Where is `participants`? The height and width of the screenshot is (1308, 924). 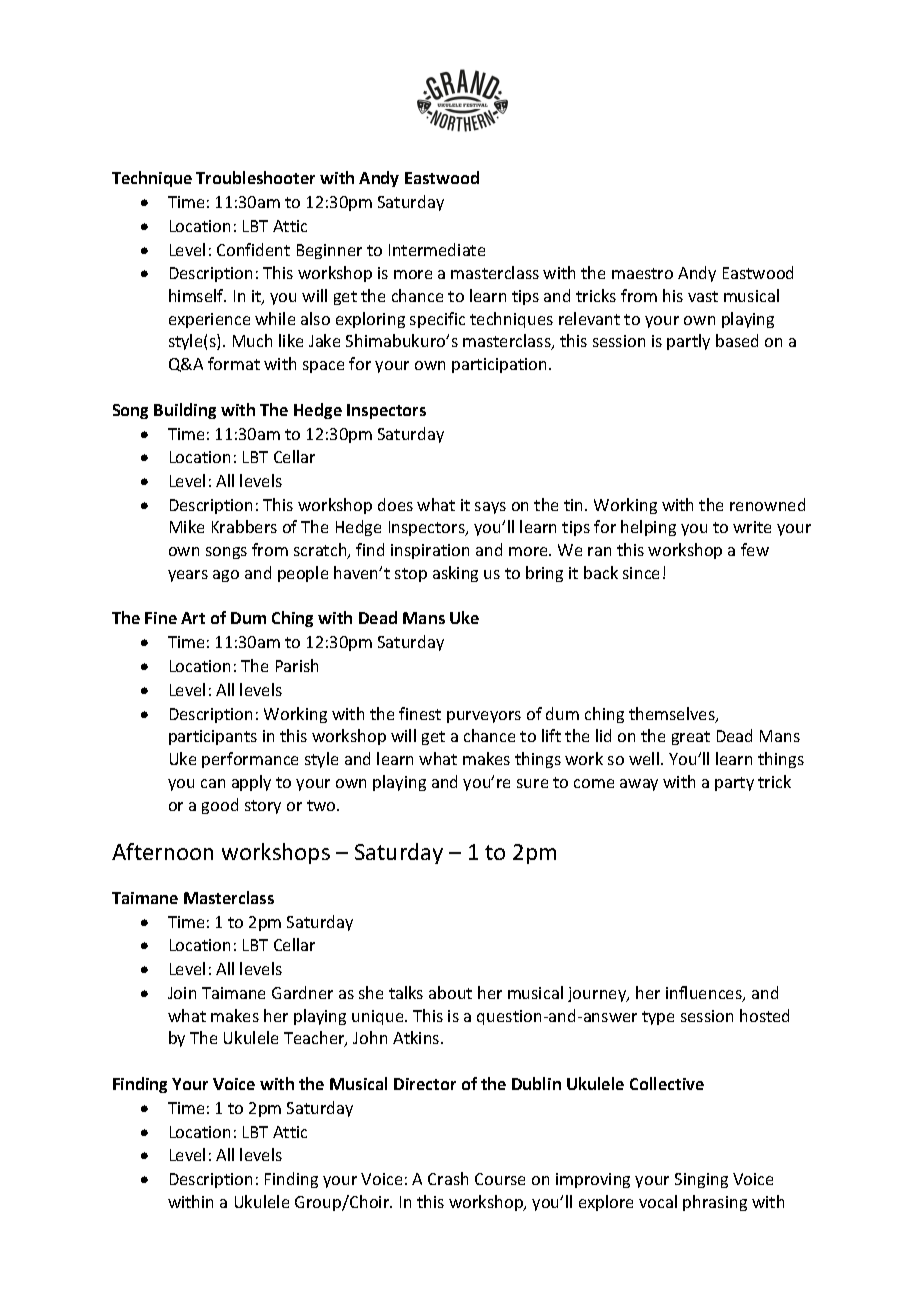
participants is located at coordinates (213, 737).
